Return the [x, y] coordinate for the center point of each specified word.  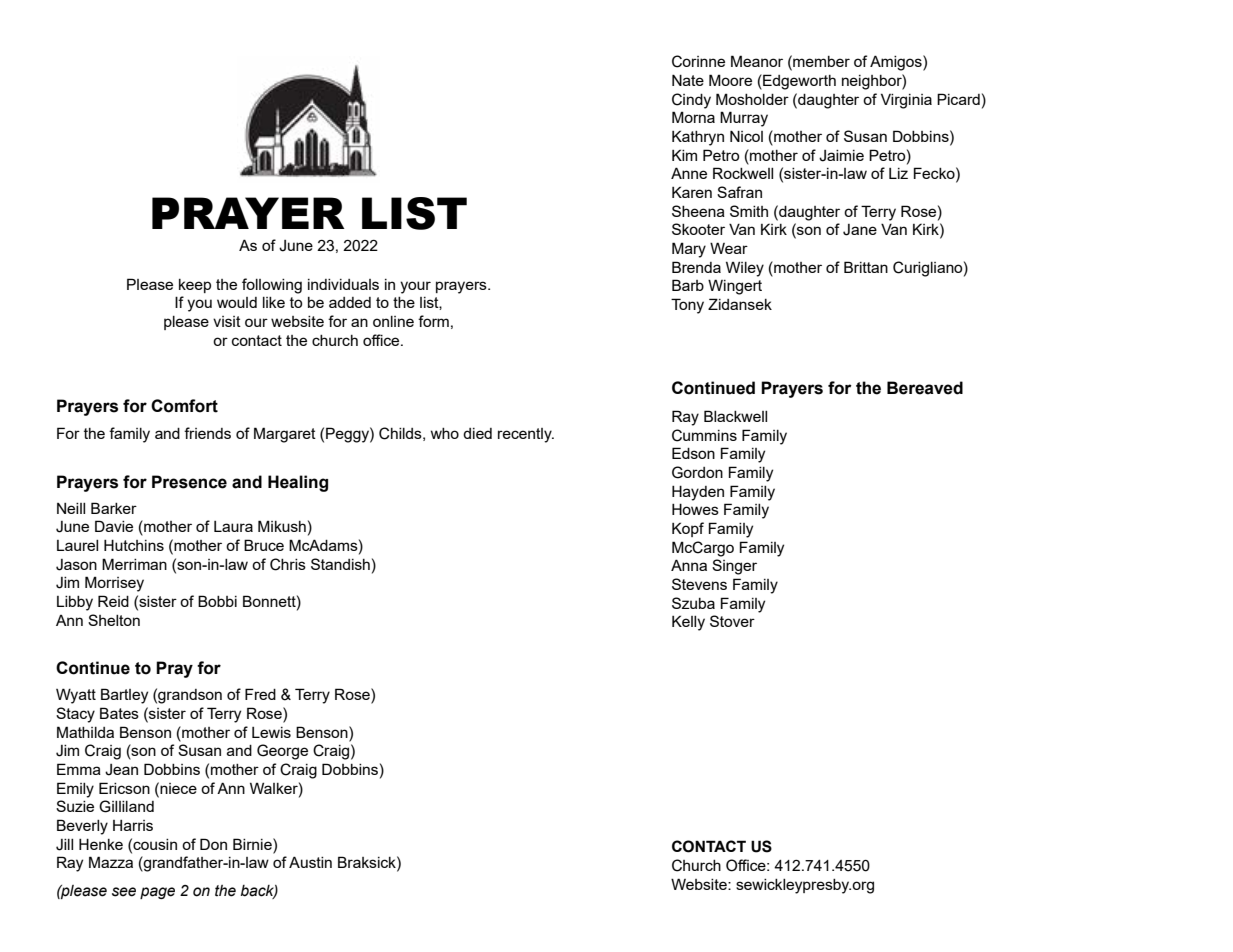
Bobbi [217, 601]
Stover [732, 621]
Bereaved [925, 388]
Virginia [906, 101]
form [433, 321]
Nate [688, 80]
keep [195, 286]
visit [227, 321]
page [157, 893]
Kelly [688, 623]
